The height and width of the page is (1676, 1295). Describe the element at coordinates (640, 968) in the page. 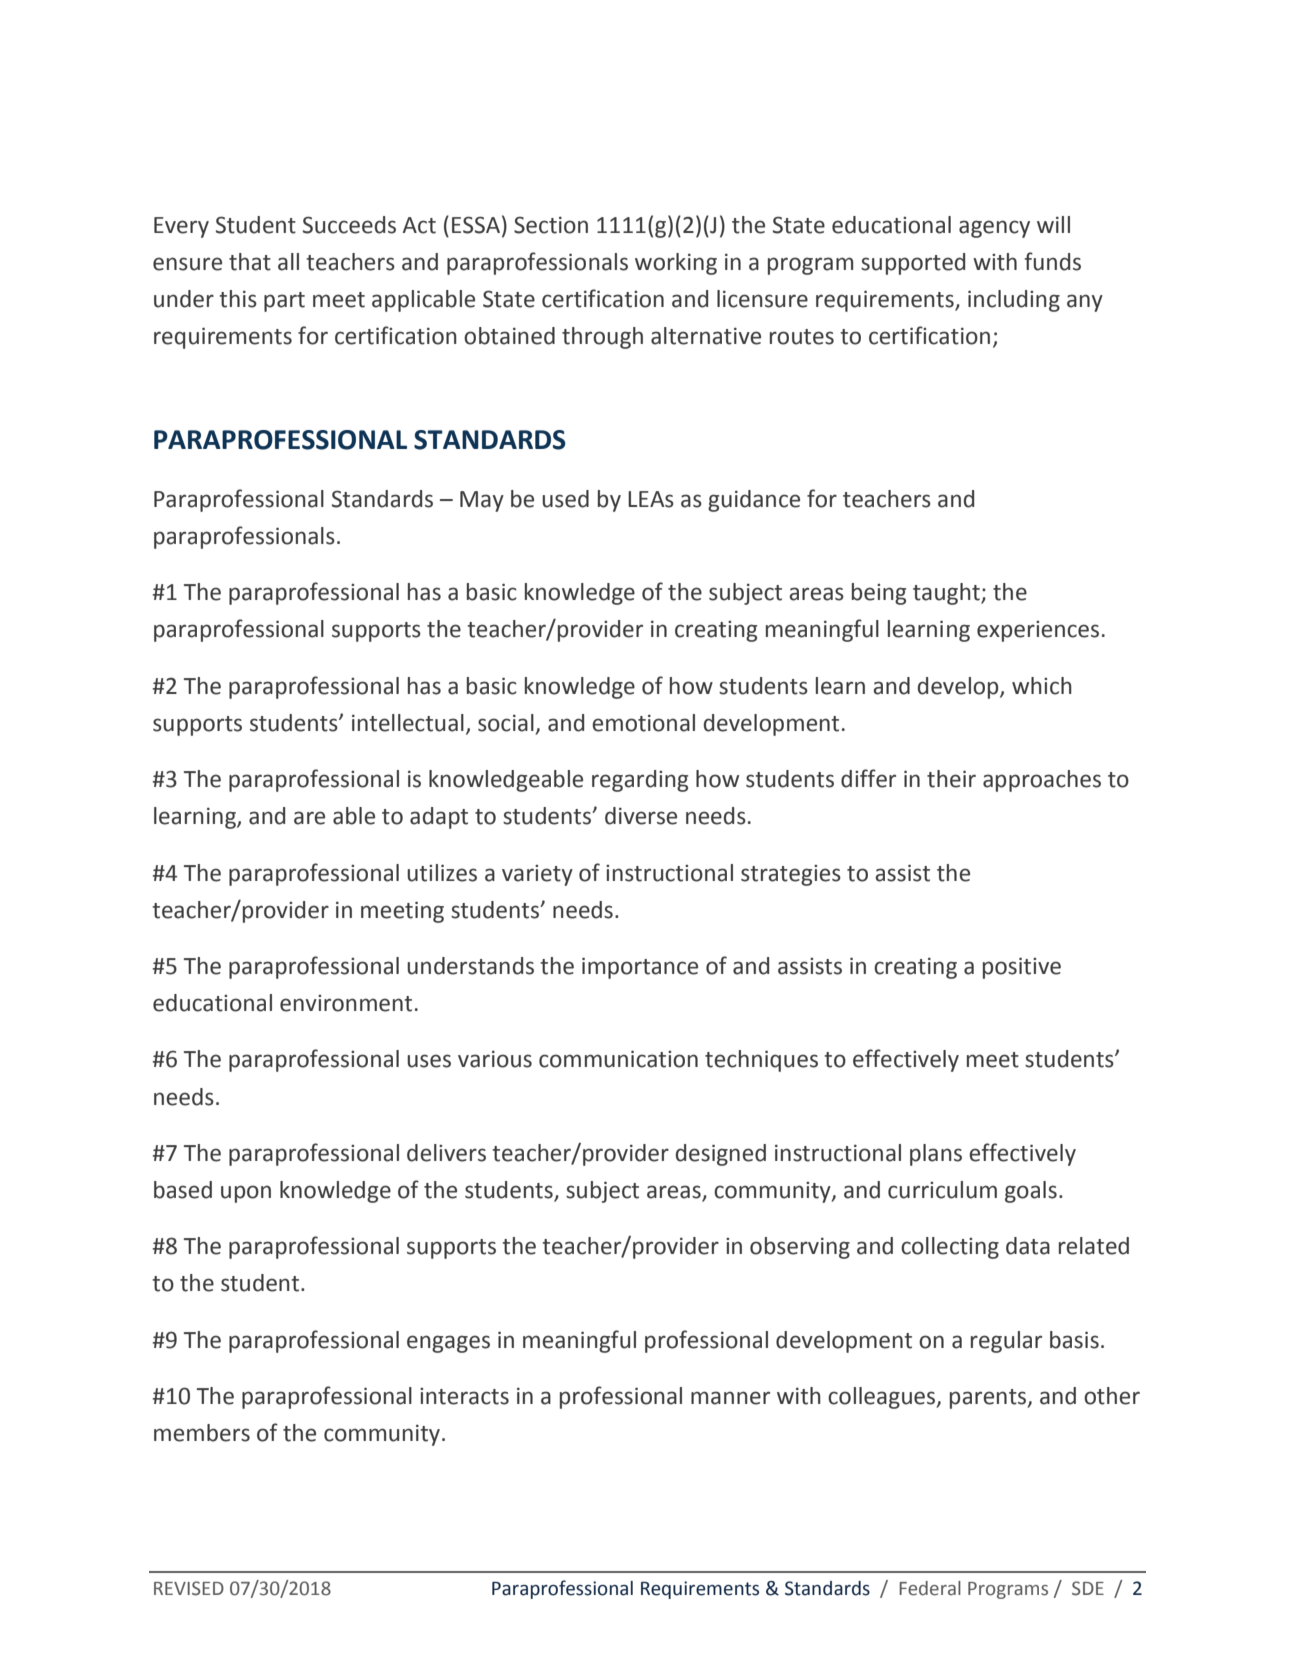

I see `importance` at that location.
